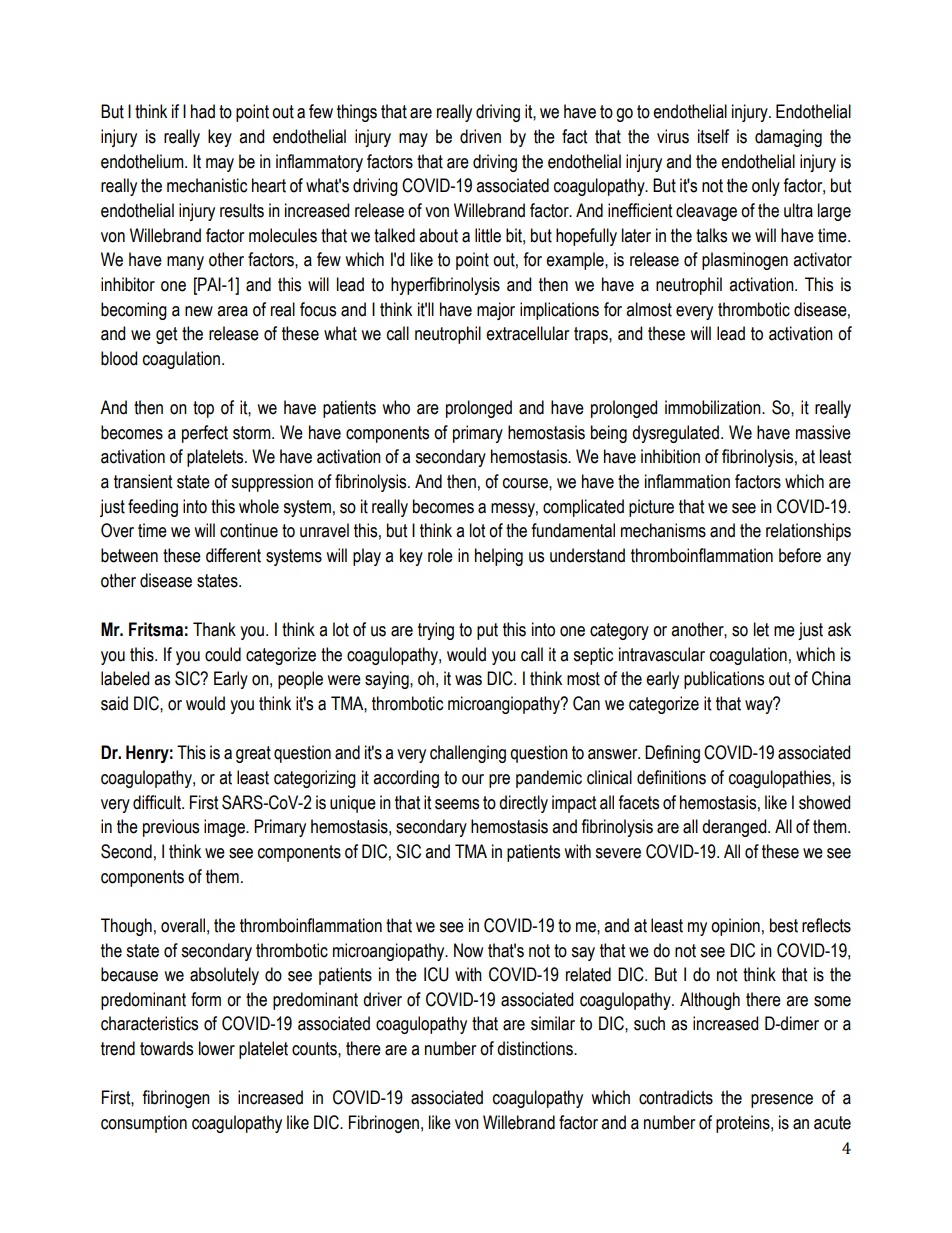 The height and width of the document is (1233, 952). Describe the element at coordinates (203, 409) in the document. I see `top` at that location.
